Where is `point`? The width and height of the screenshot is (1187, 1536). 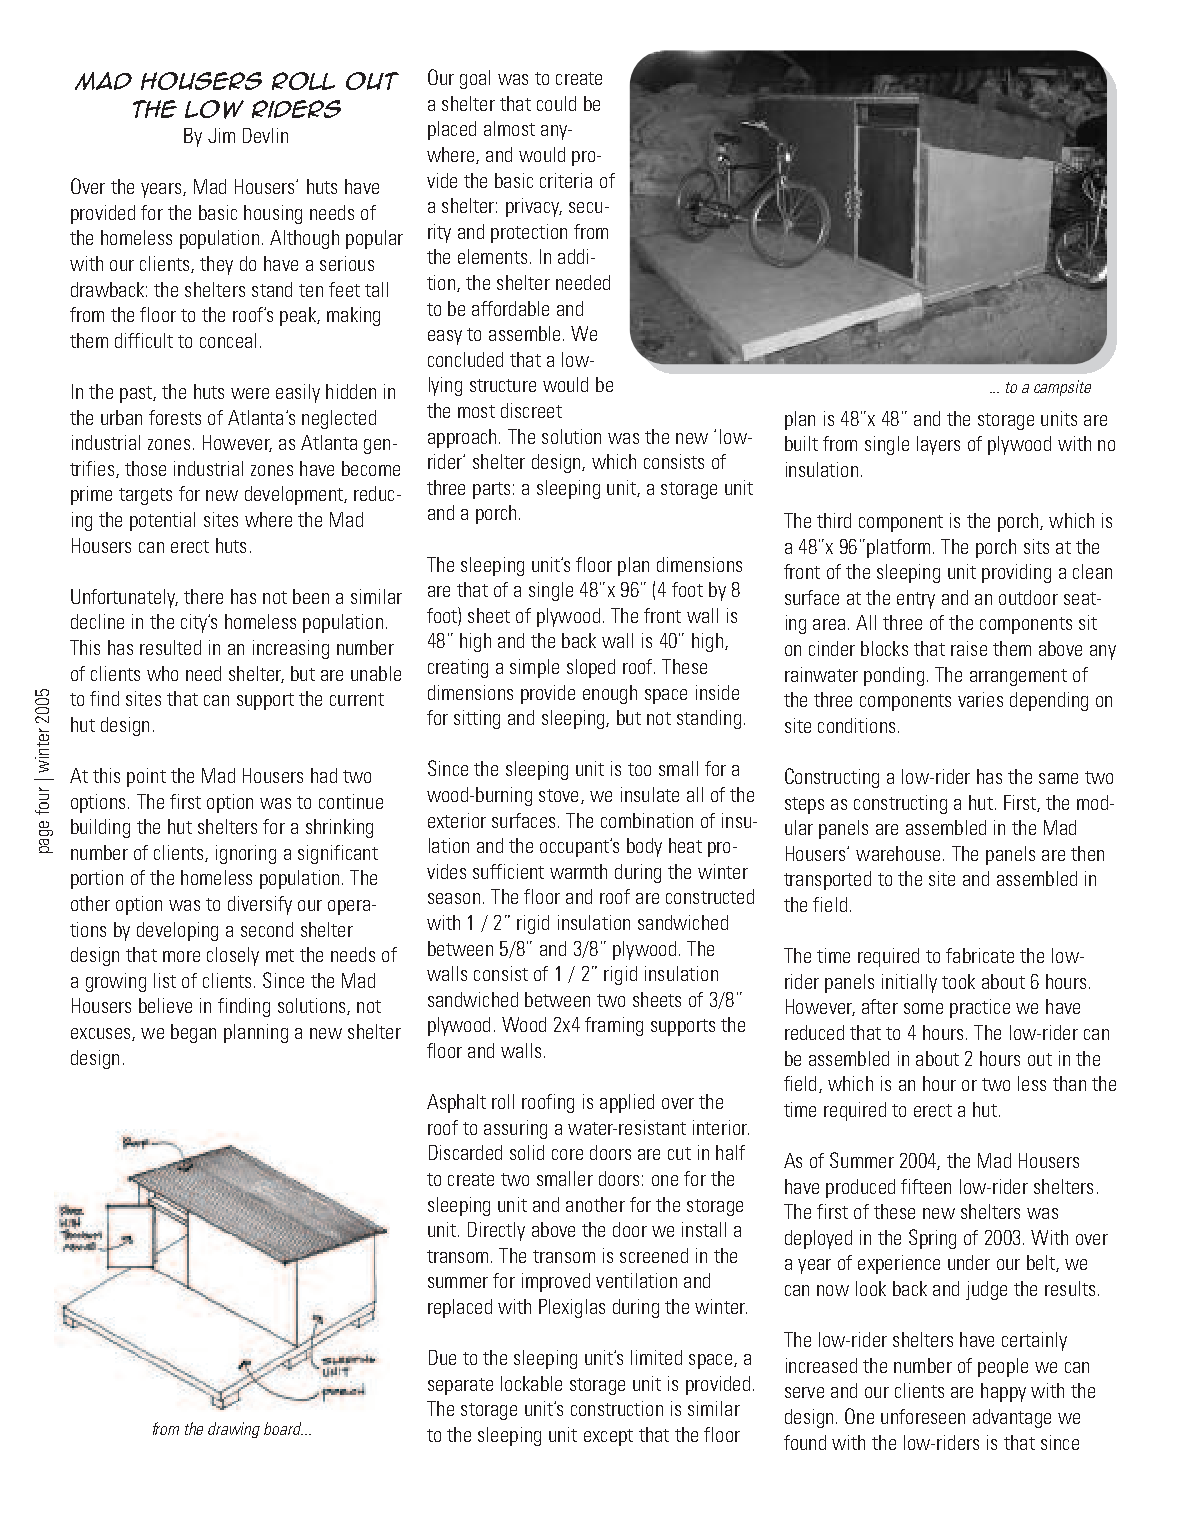 point is located at coordinates (146, 777).
